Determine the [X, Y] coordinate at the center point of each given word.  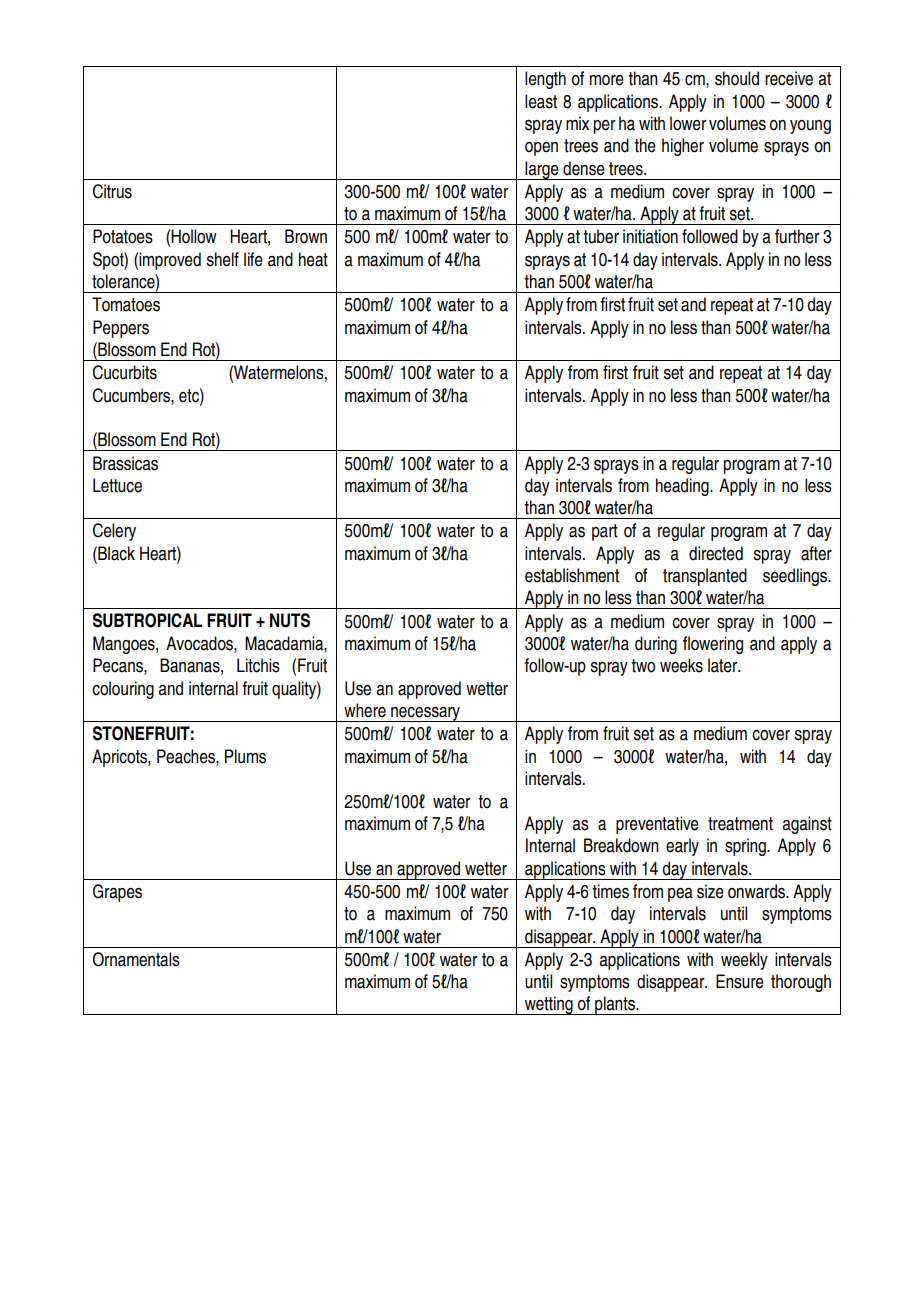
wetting [549, 1005]
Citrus [112, 191]
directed [716, 553]
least [541, 101]
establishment [572, 575]
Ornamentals [136, 959]
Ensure [740, 981]
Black [115, 554]
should [737, 78]
